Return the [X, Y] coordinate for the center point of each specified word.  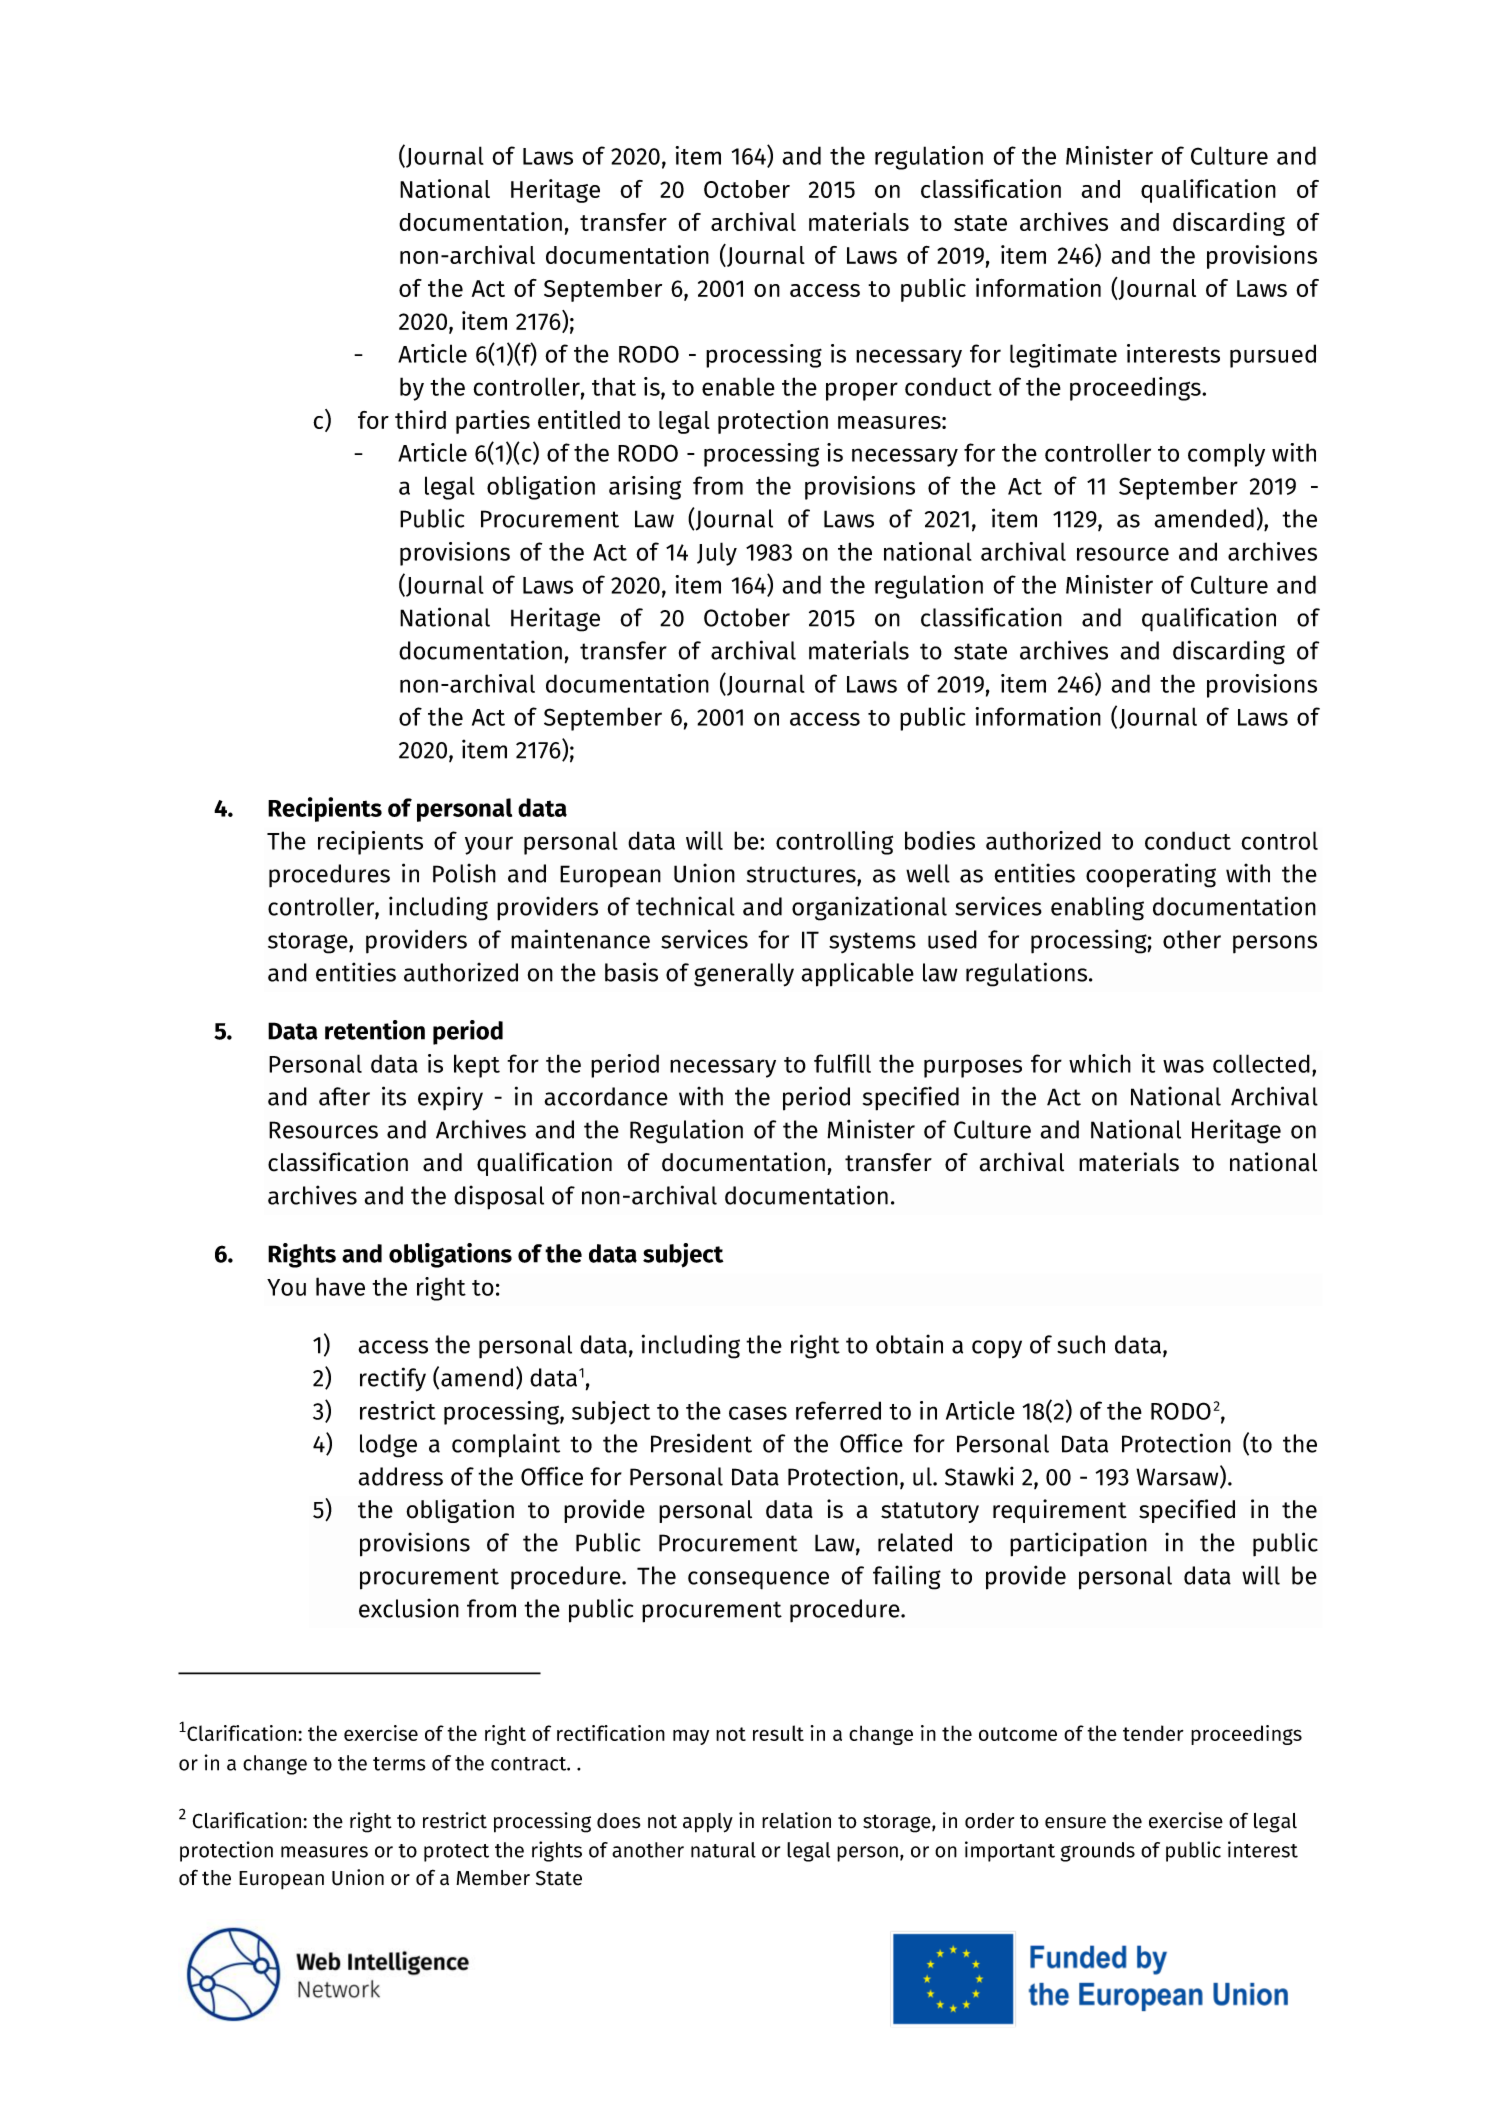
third [420, 419]
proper [862, 391]
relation [796, 1820]
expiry [450, 1098]
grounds [1098, 1852]
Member [493, 1878]
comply [1226, 455]
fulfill [842, 1063]
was [1183, 1066]
